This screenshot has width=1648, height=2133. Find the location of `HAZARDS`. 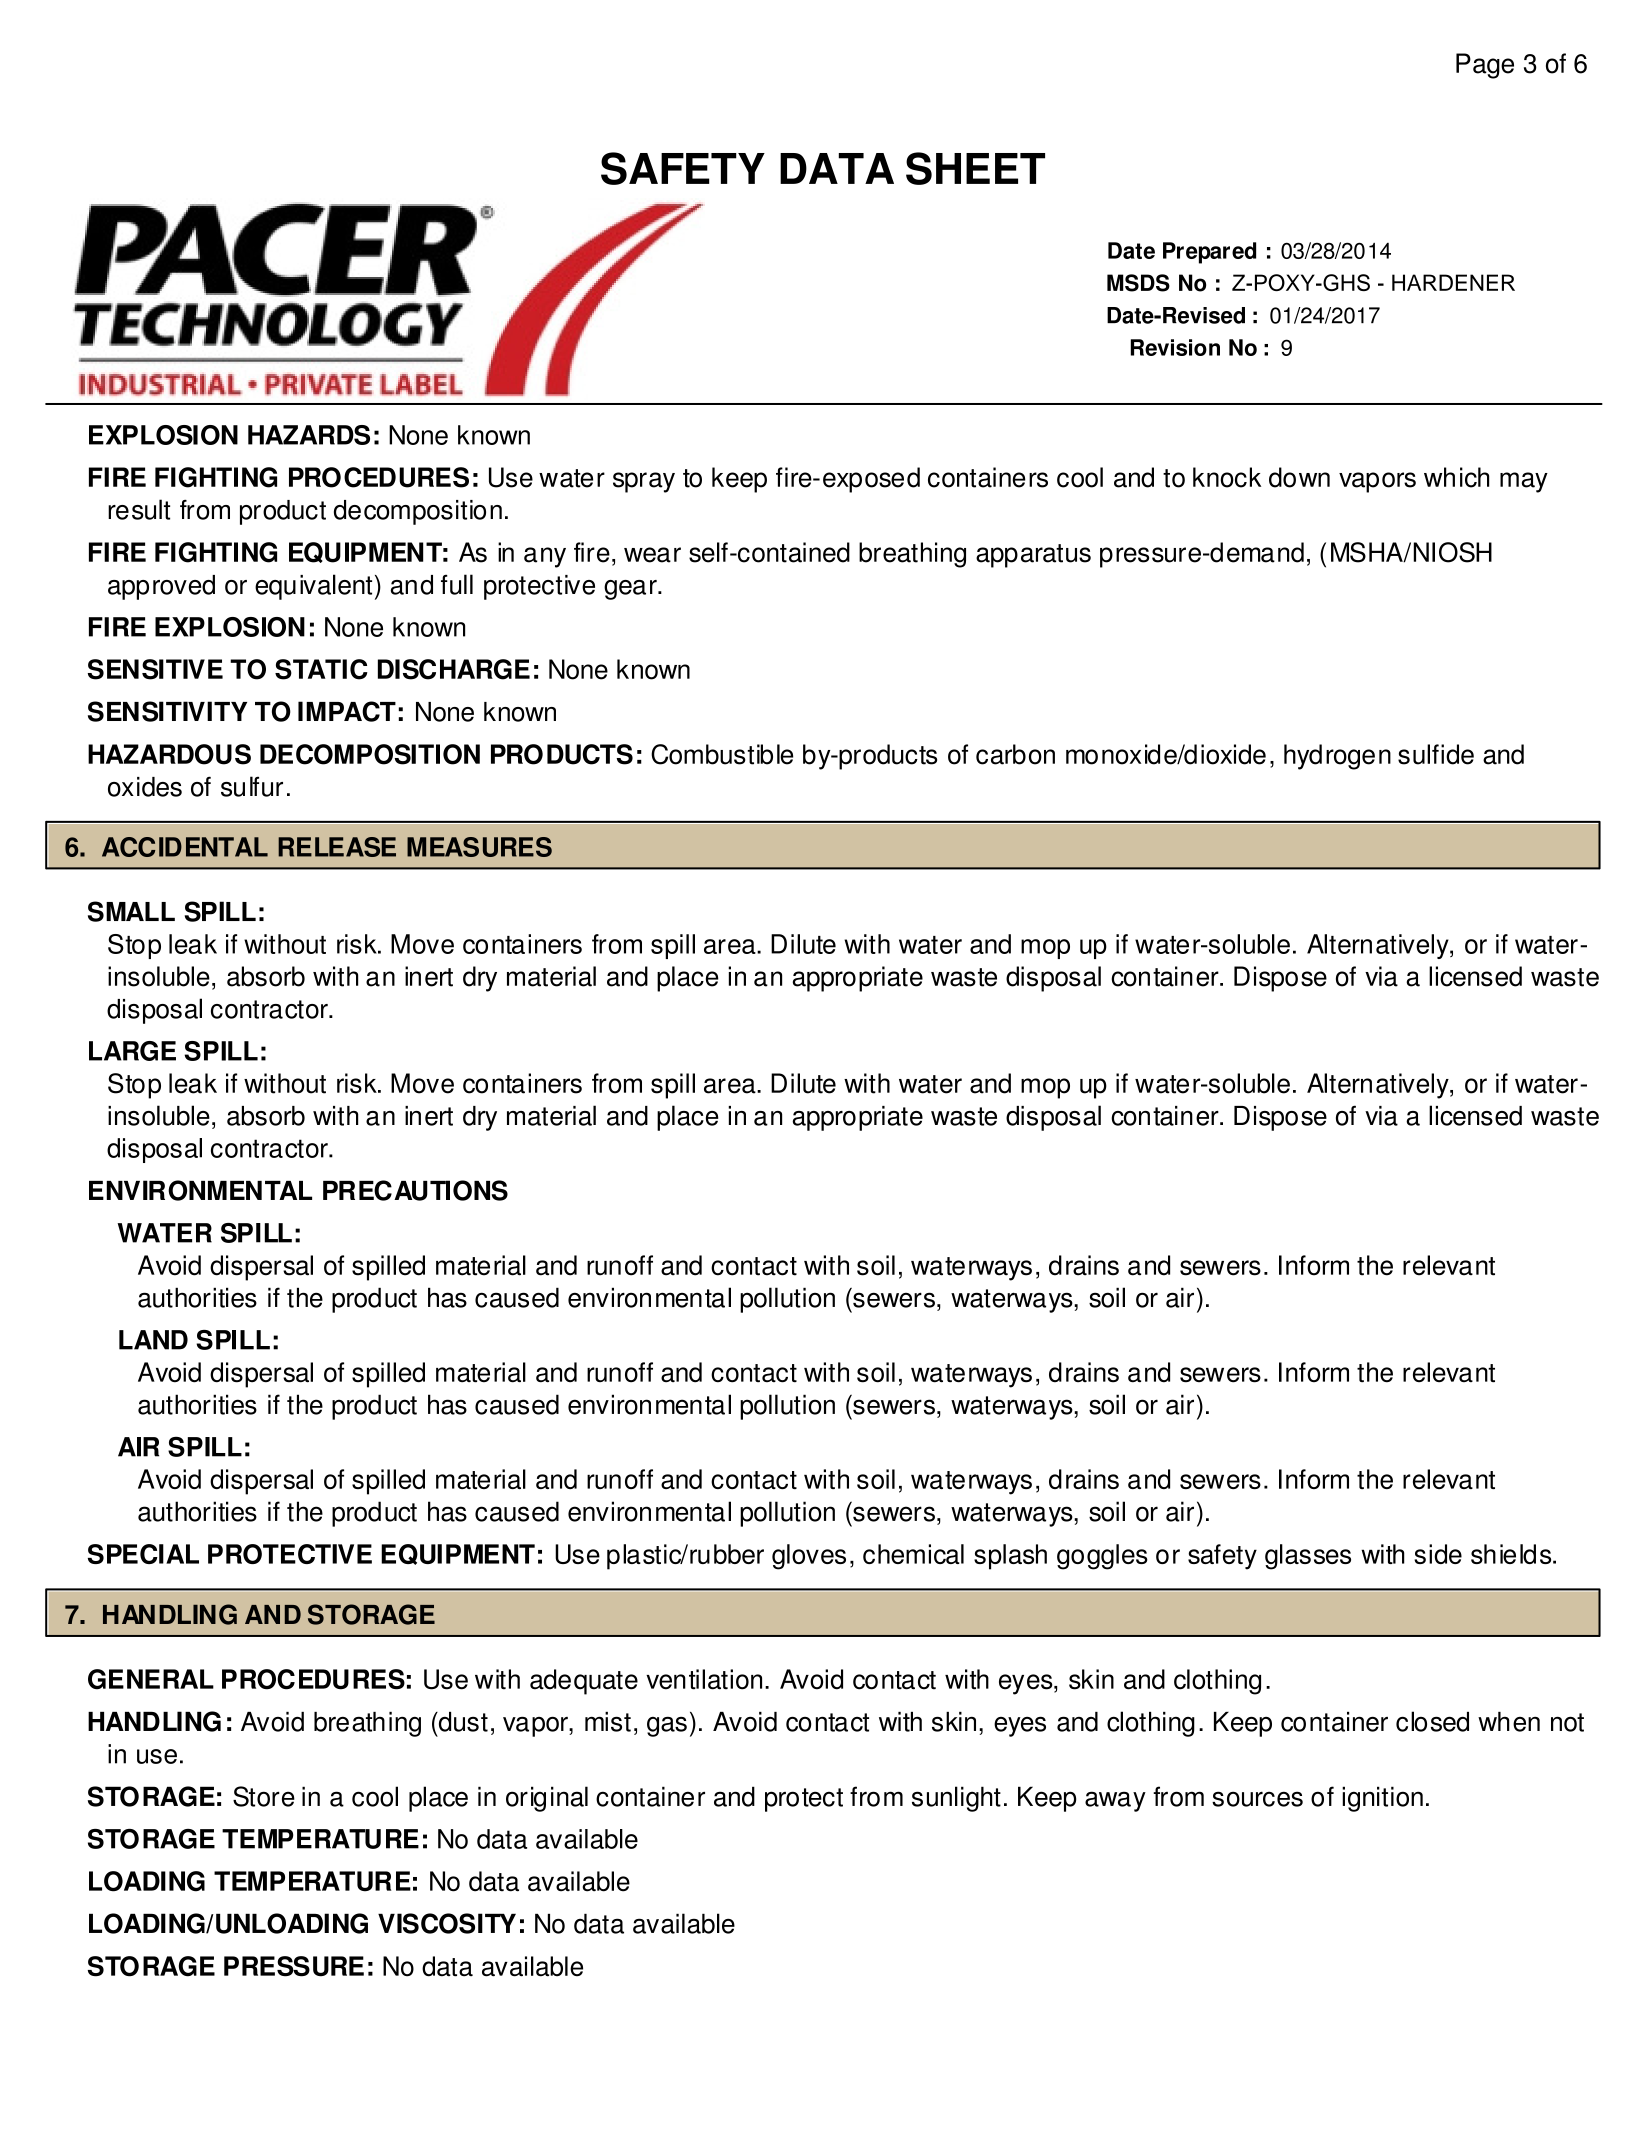

HAZARDS is located at coordinates (309, 435).
